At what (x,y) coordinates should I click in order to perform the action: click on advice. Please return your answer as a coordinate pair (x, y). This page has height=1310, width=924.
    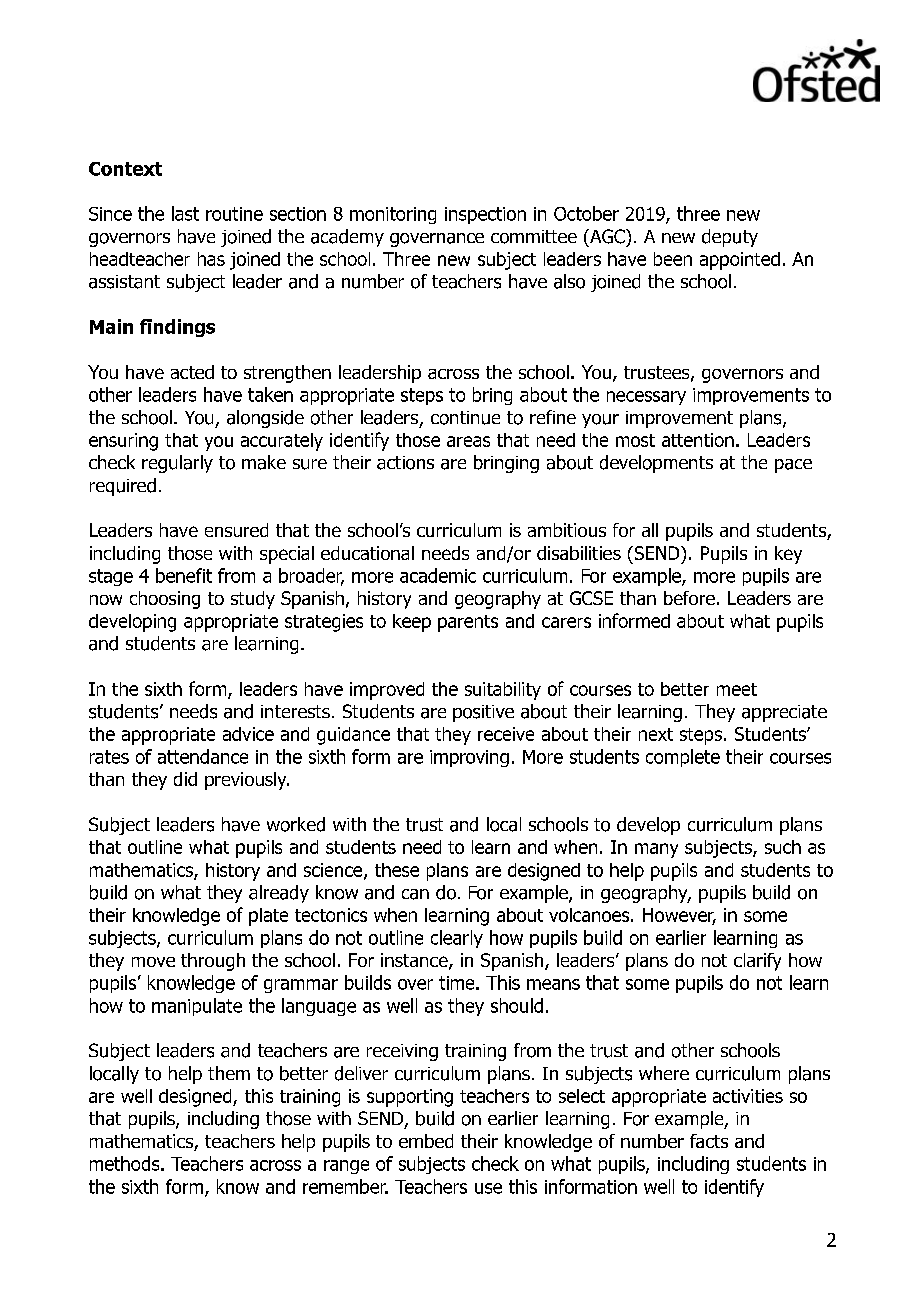
    Looking at the image, I should click on (248, 734).
